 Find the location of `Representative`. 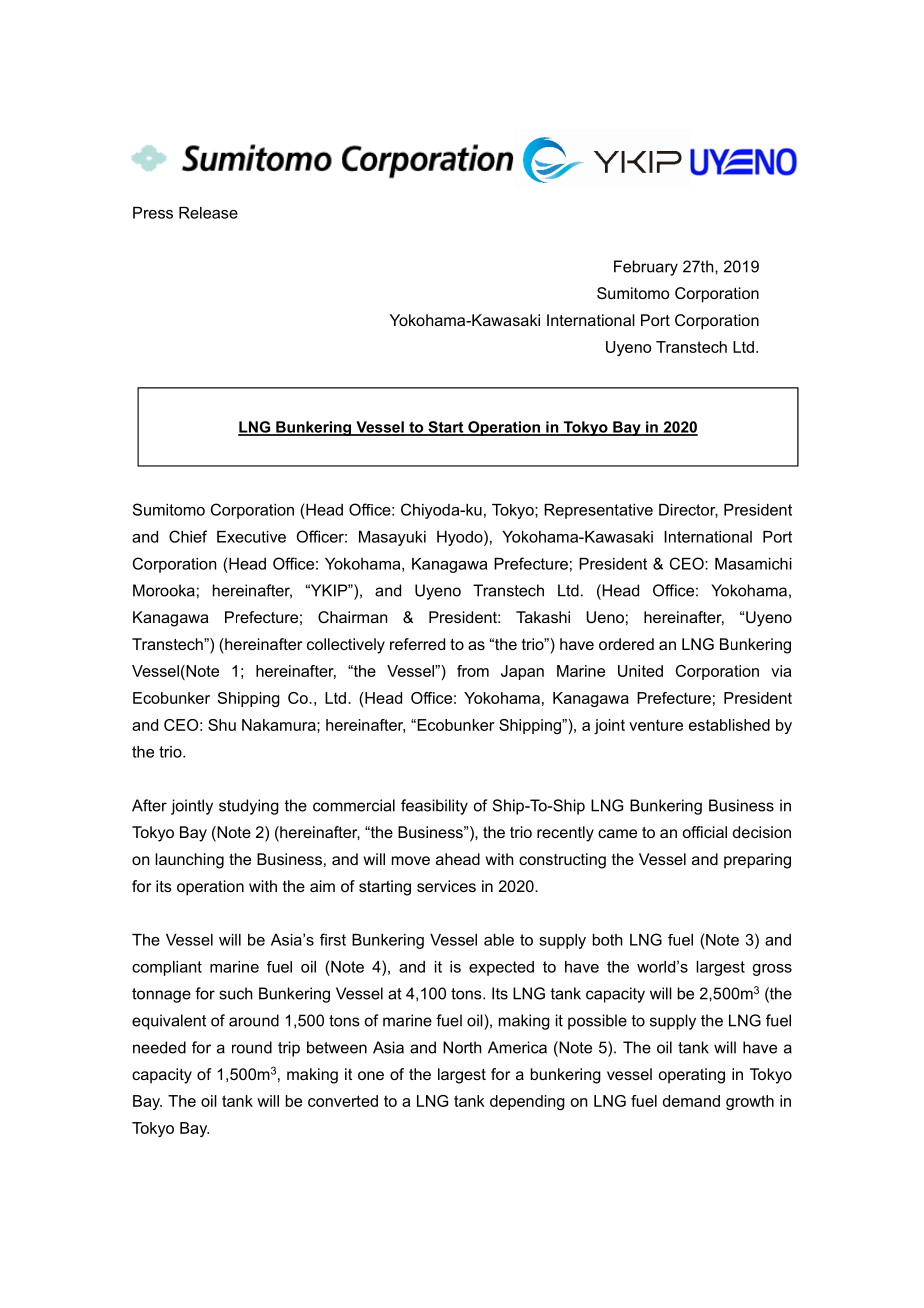

Representative is located at coordinates (598, 511).
